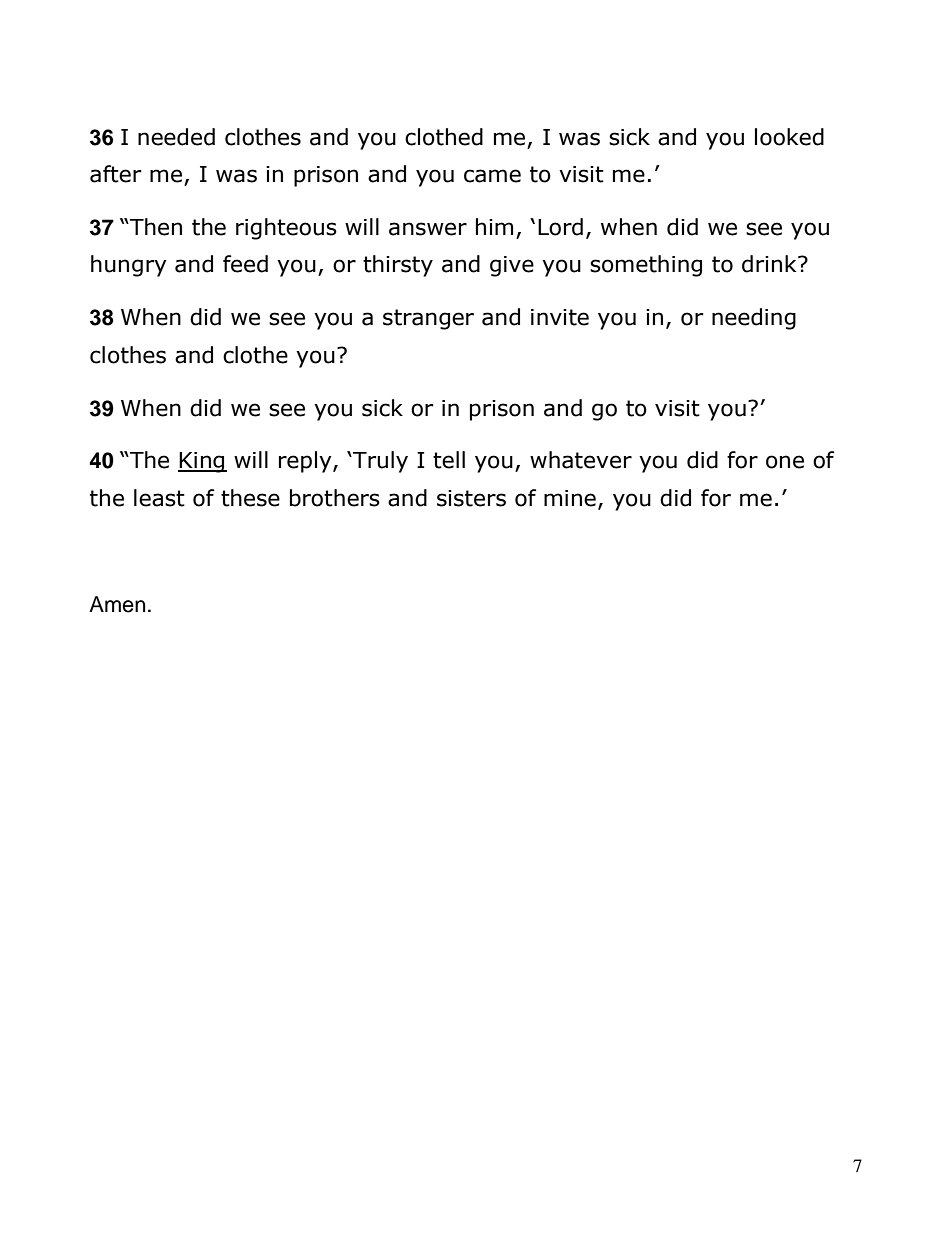 This image has width=952, height=1233. I want to click on Amen, so click(117, 604).
